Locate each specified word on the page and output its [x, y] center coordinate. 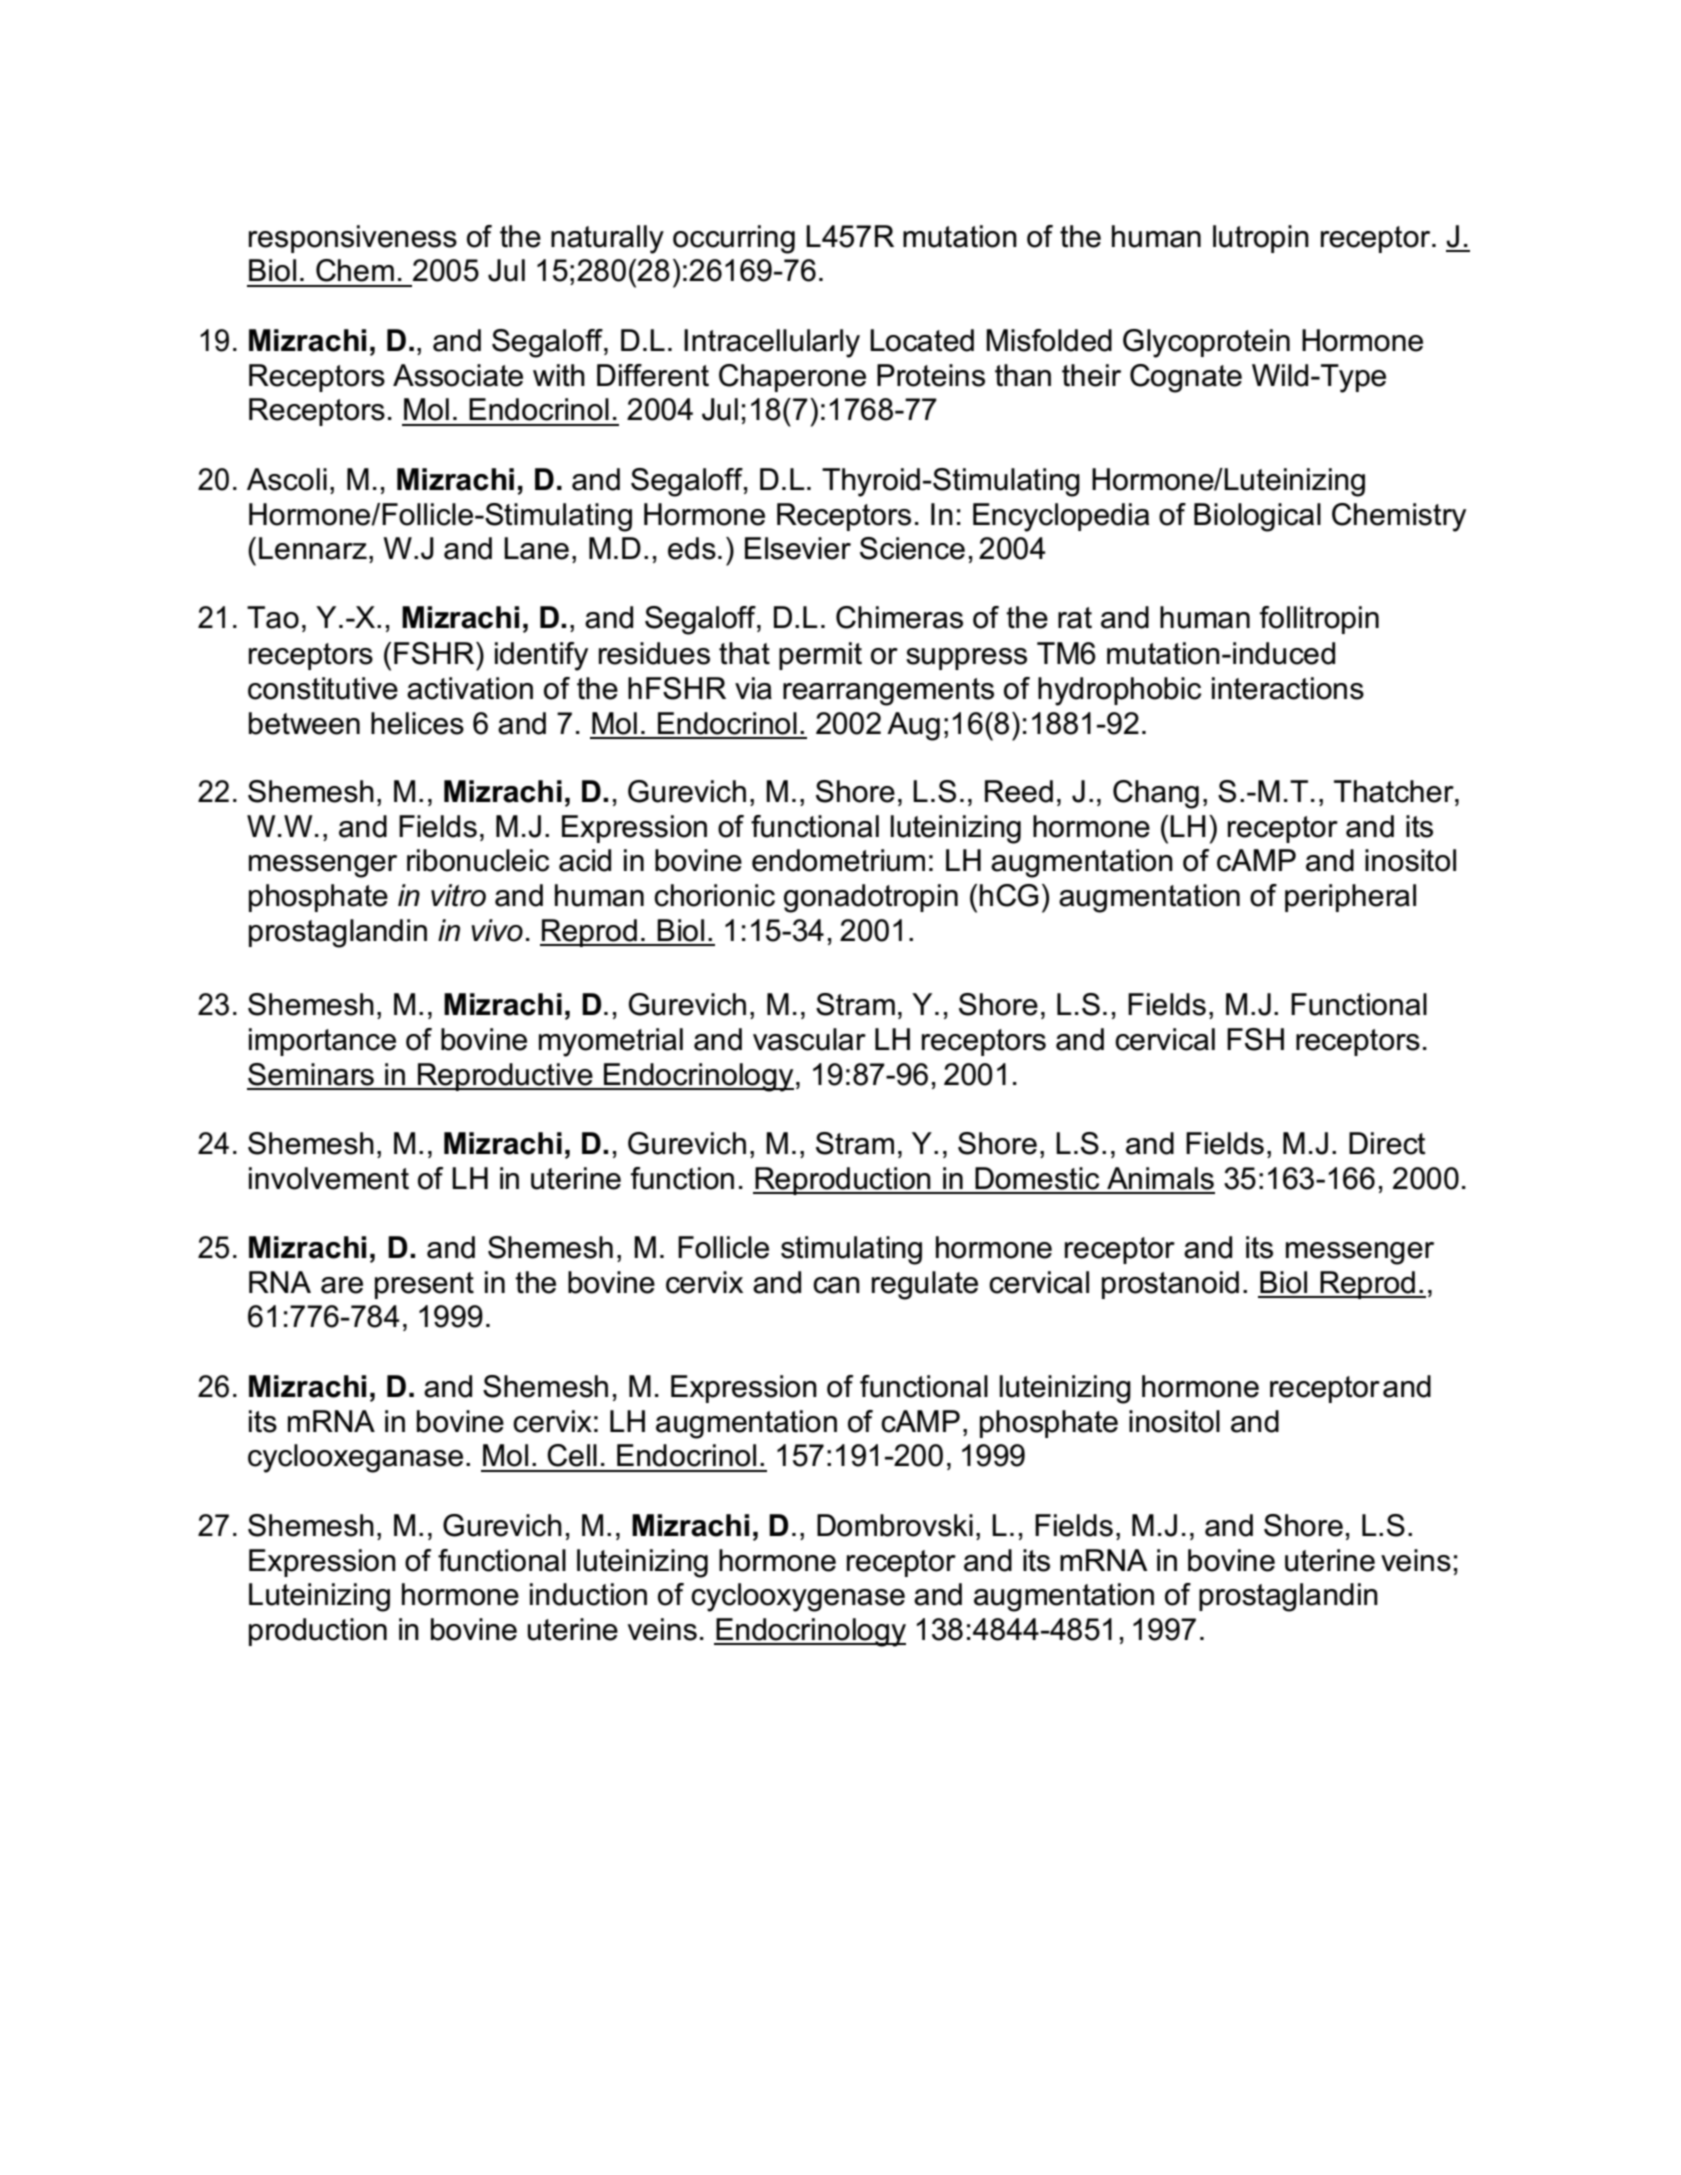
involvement [329, 1178]
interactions [1288, 688]
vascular [809, 1039]
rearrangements [888, 692]
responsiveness [353, 239]
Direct [1387, 1143]
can [836, 1285]
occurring [734, 239]
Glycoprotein [1206, 343]
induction [588, 1594]
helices [417, 723]
